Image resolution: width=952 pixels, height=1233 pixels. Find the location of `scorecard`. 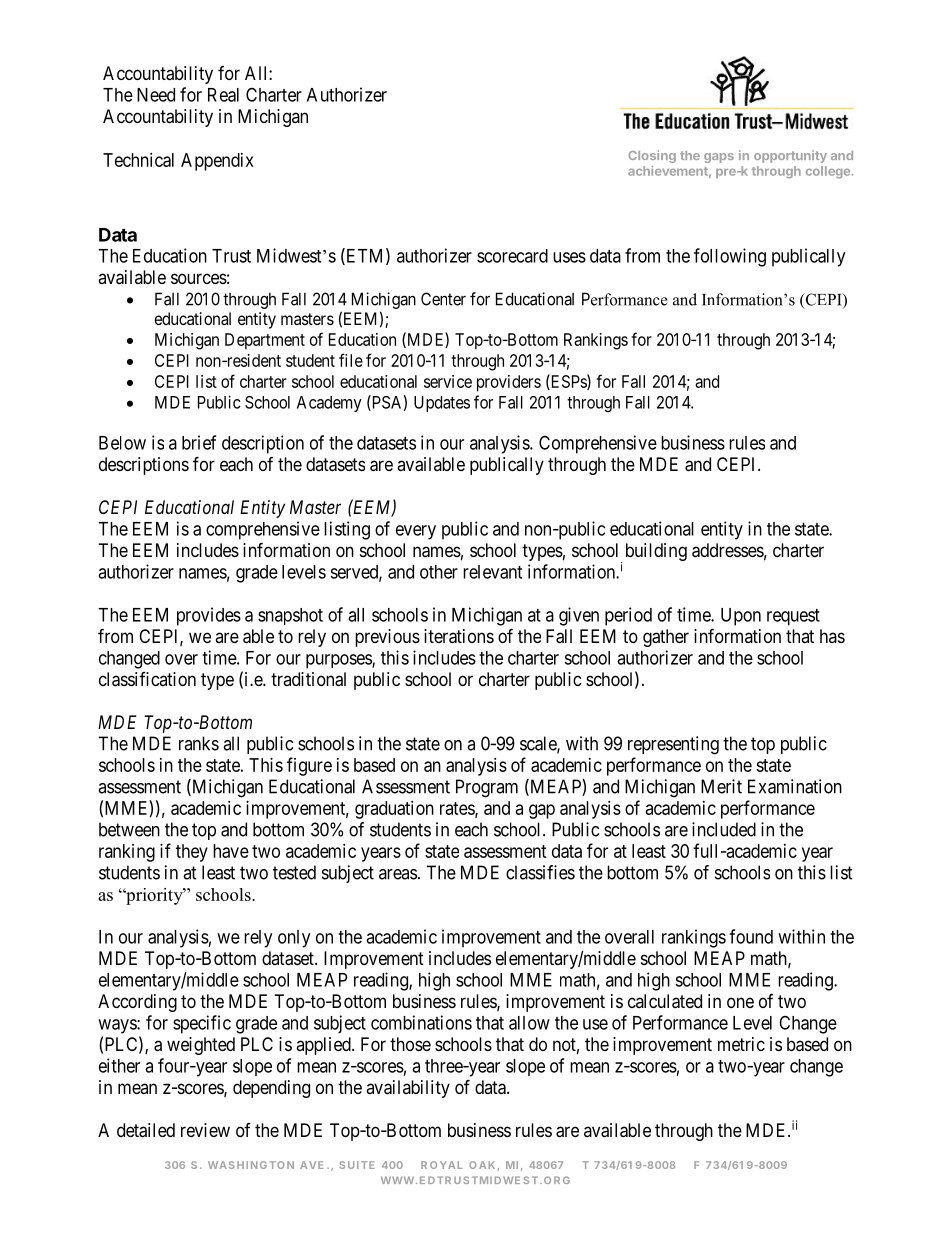

scorecard is located at coordinates (512, 256).
